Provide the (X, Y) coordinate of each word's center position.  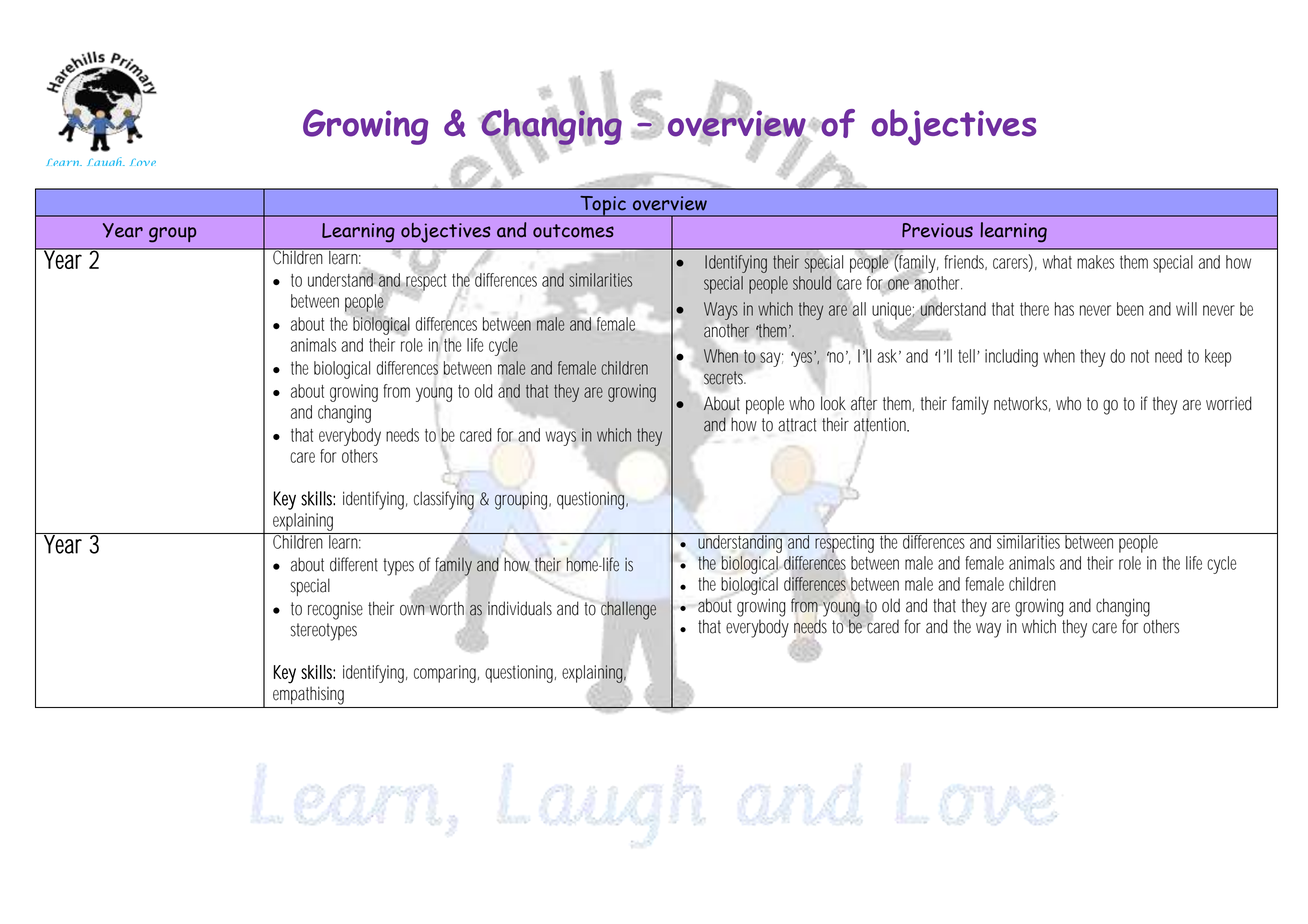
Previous (937, 230)
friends (965, 262)
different (357, 564)
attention (881, 424)
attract (797, 425)
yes (805, 359)
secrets (724, 378)
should (812, 283)
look (833, 403)
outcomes (573, 231)
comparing (446, 674)
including (1011, 358)
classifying (444, 501)
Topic (603, 206)
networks (1022, 404)
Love (143, 162)
